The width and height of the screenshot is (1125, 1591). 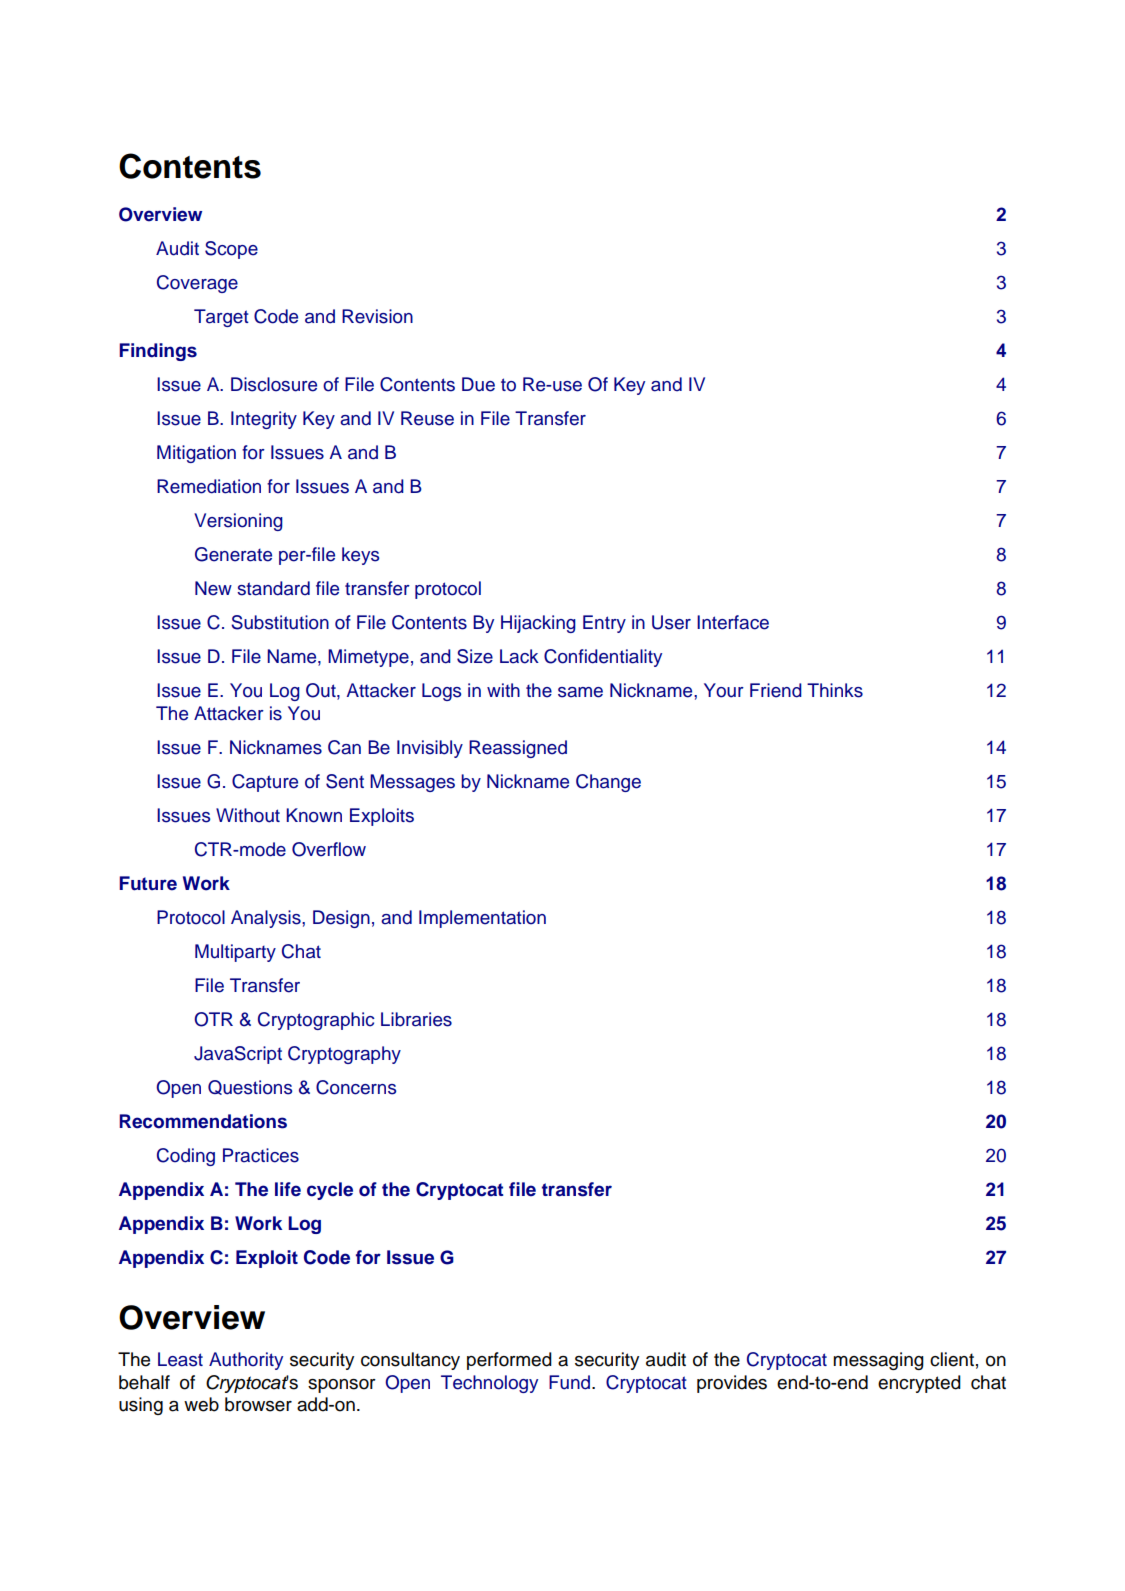 What do you see at coordinates (478, 384) in the screenshot?
I see `Due` at bounding box center [478, 384].
